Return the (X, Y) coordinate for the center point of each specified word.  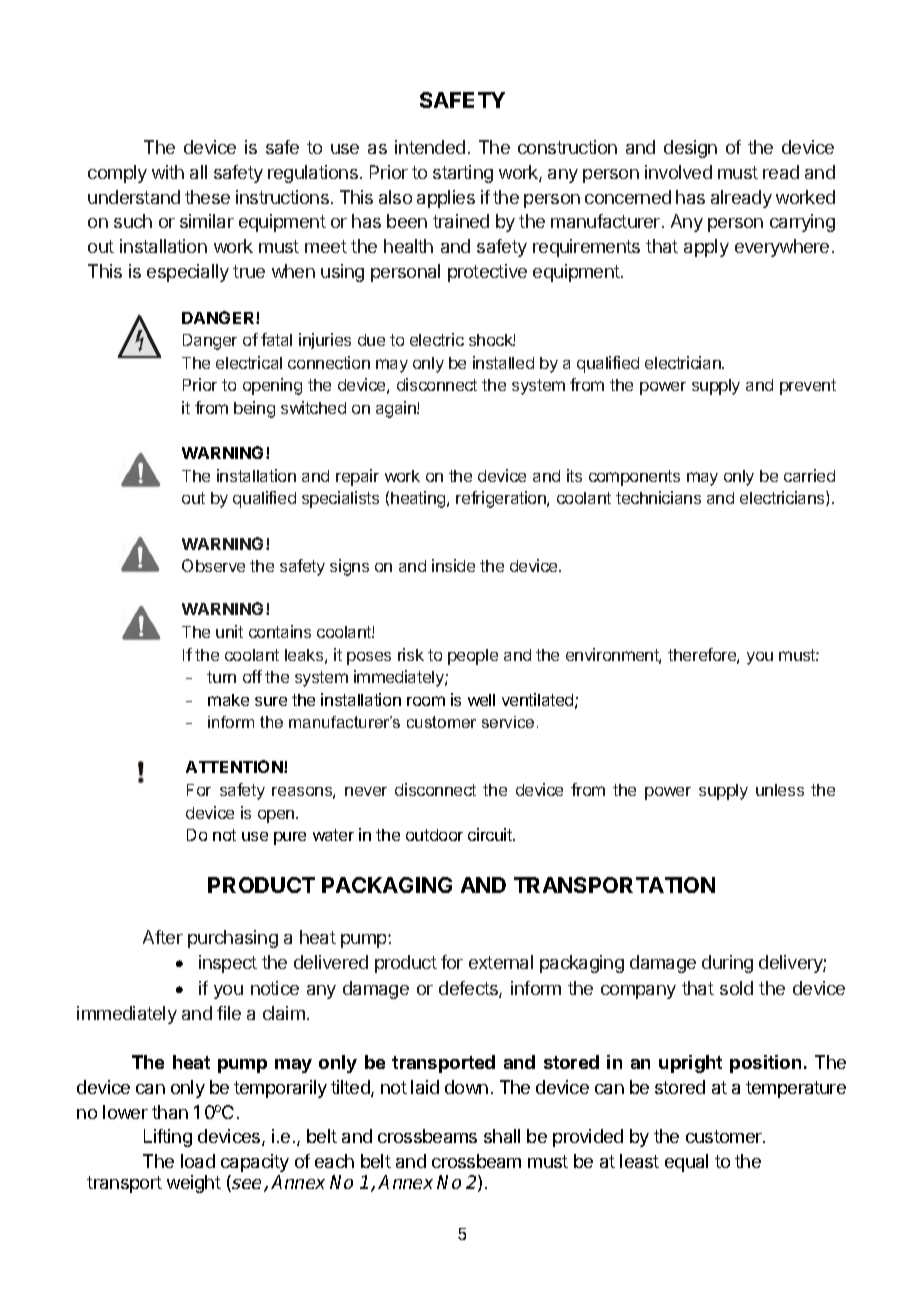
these (207, 197)
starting (463, 174)
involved (678, 172)
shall (502, 1136)
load (198, 1161)
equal (686, 1163)
